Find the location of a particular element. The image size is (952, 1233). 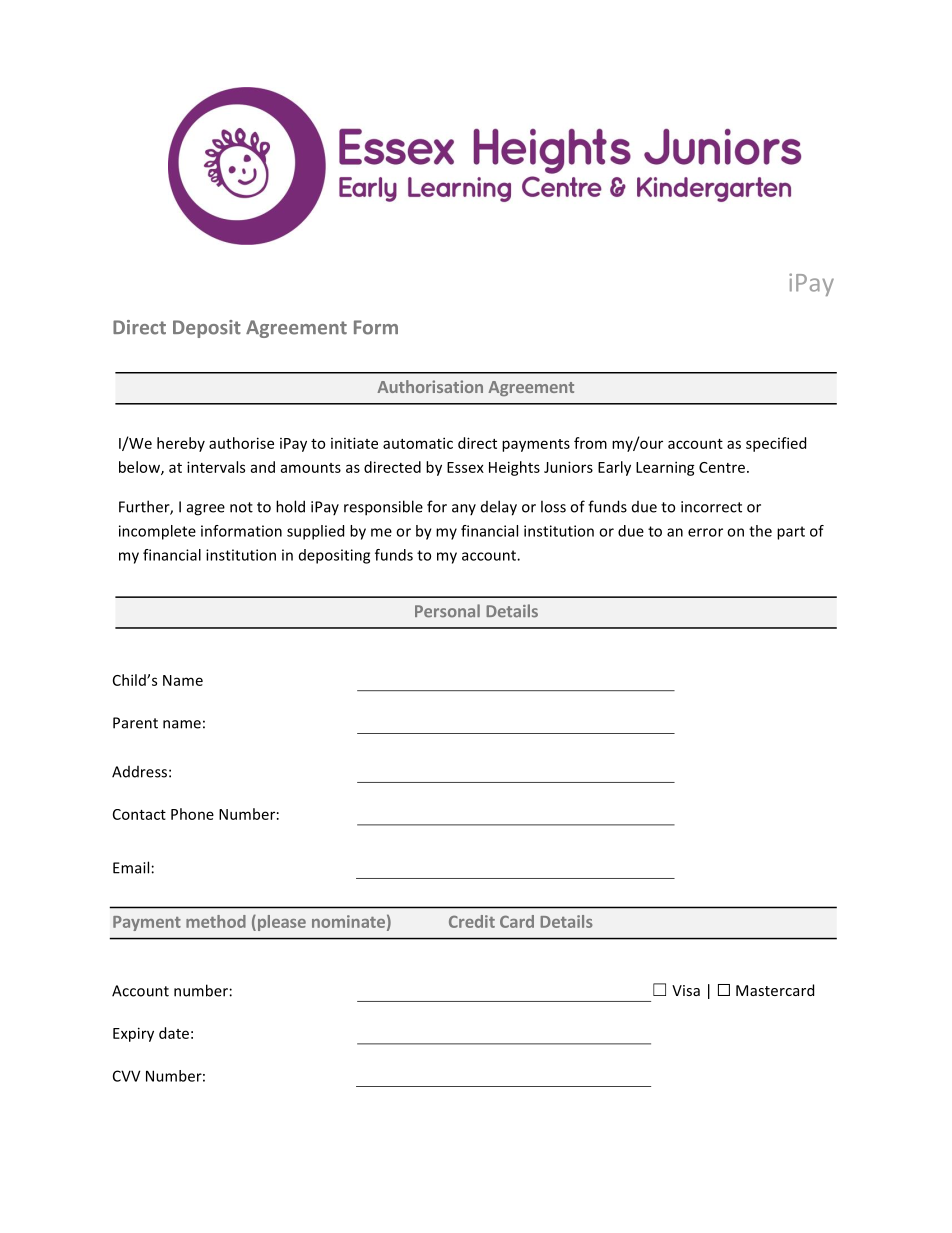

specified is located at coordinates (776, 444).
